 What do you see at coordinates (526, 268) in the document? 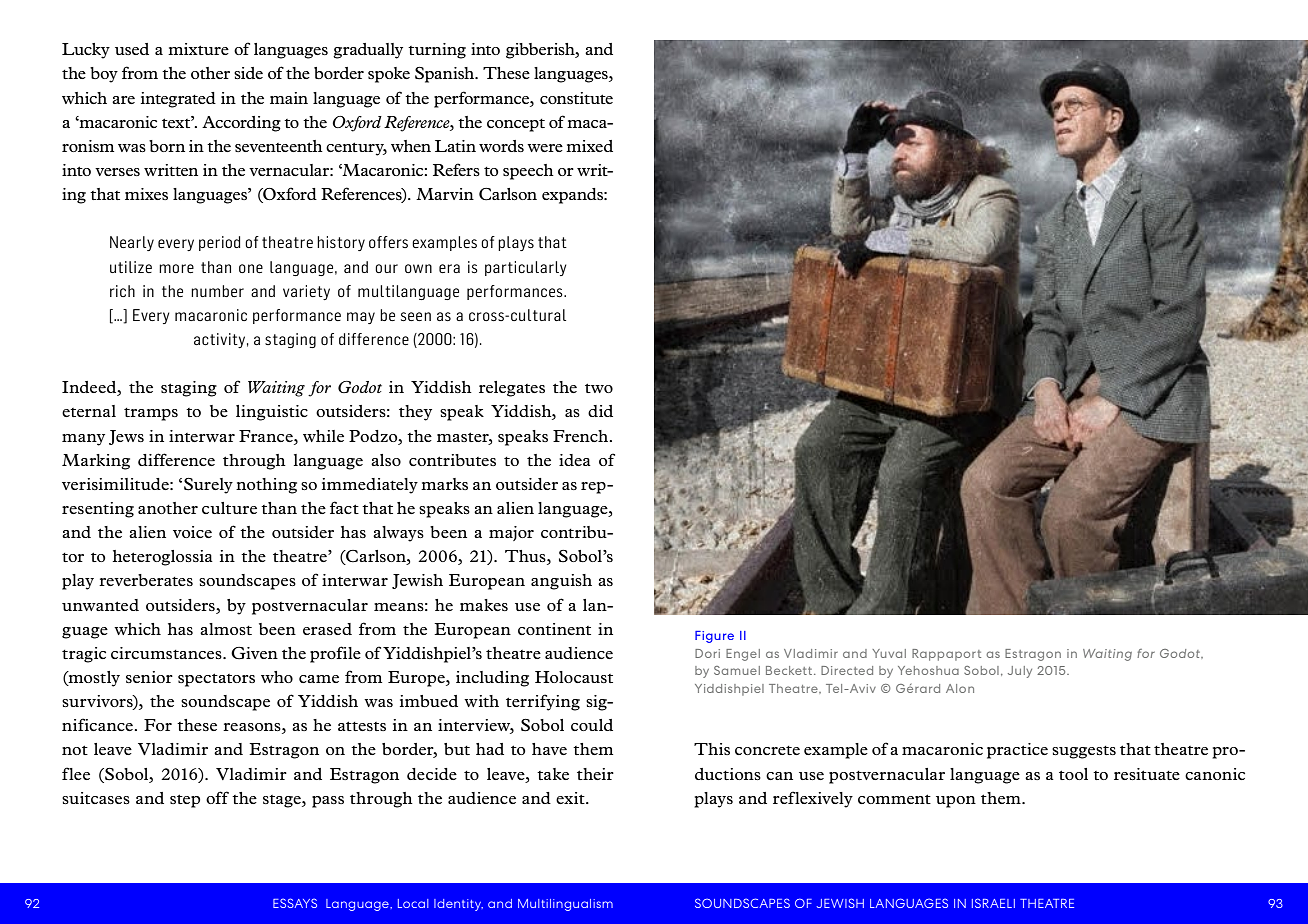
I see `particularly` at bounding box center [526, 268].
